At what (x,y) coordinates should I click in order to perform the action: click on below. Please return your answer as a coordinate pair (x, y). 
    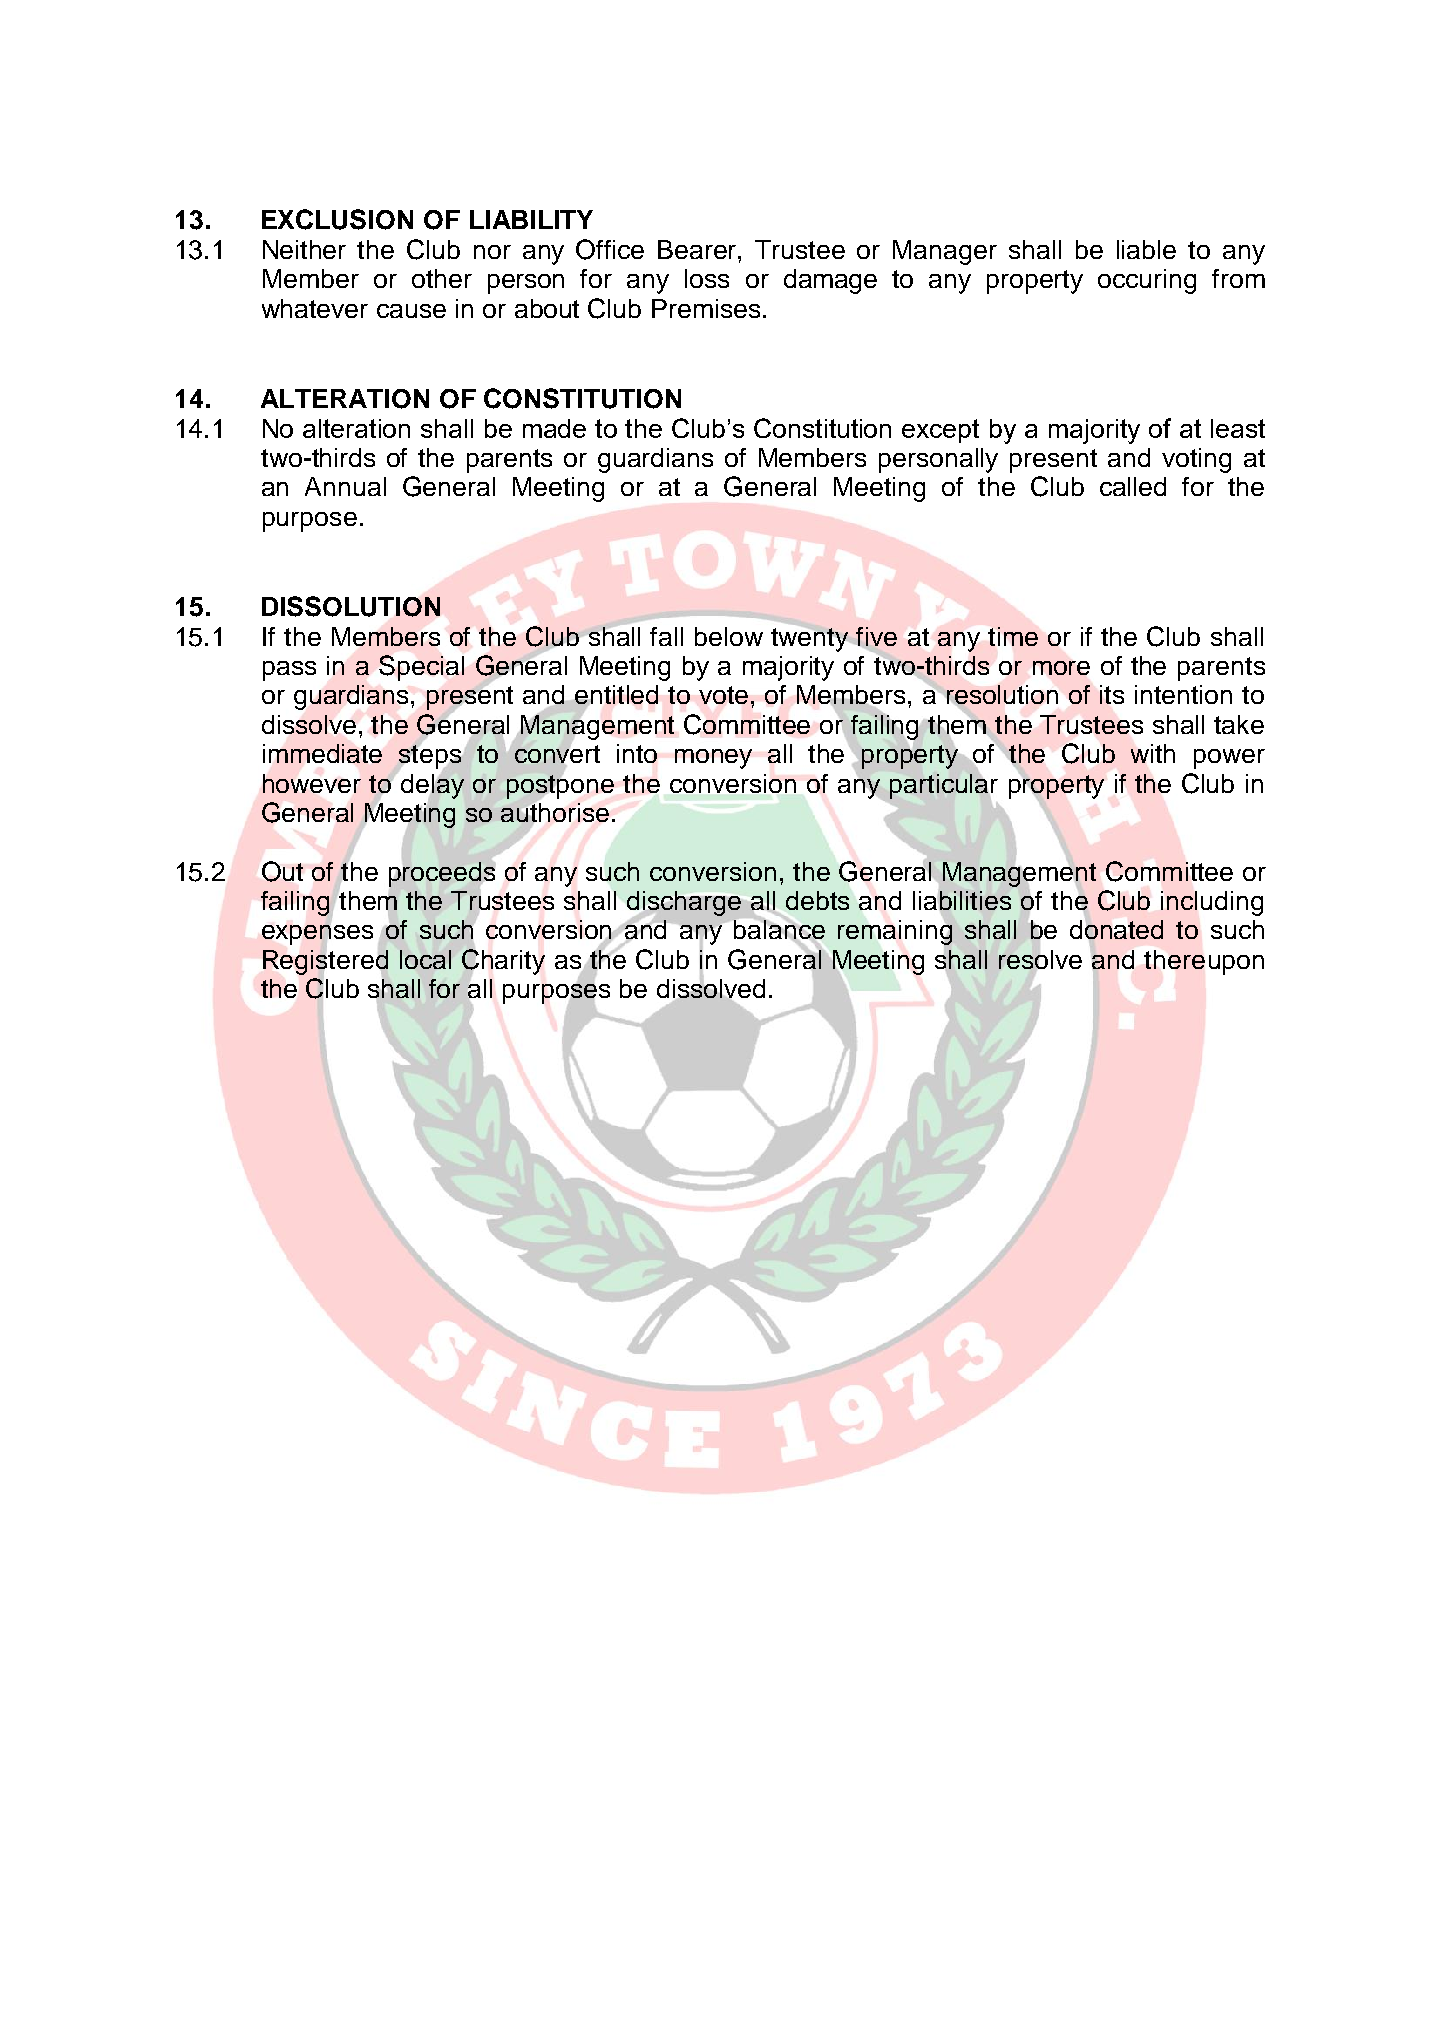
    Looking at the image, I should click on (729, 636).
